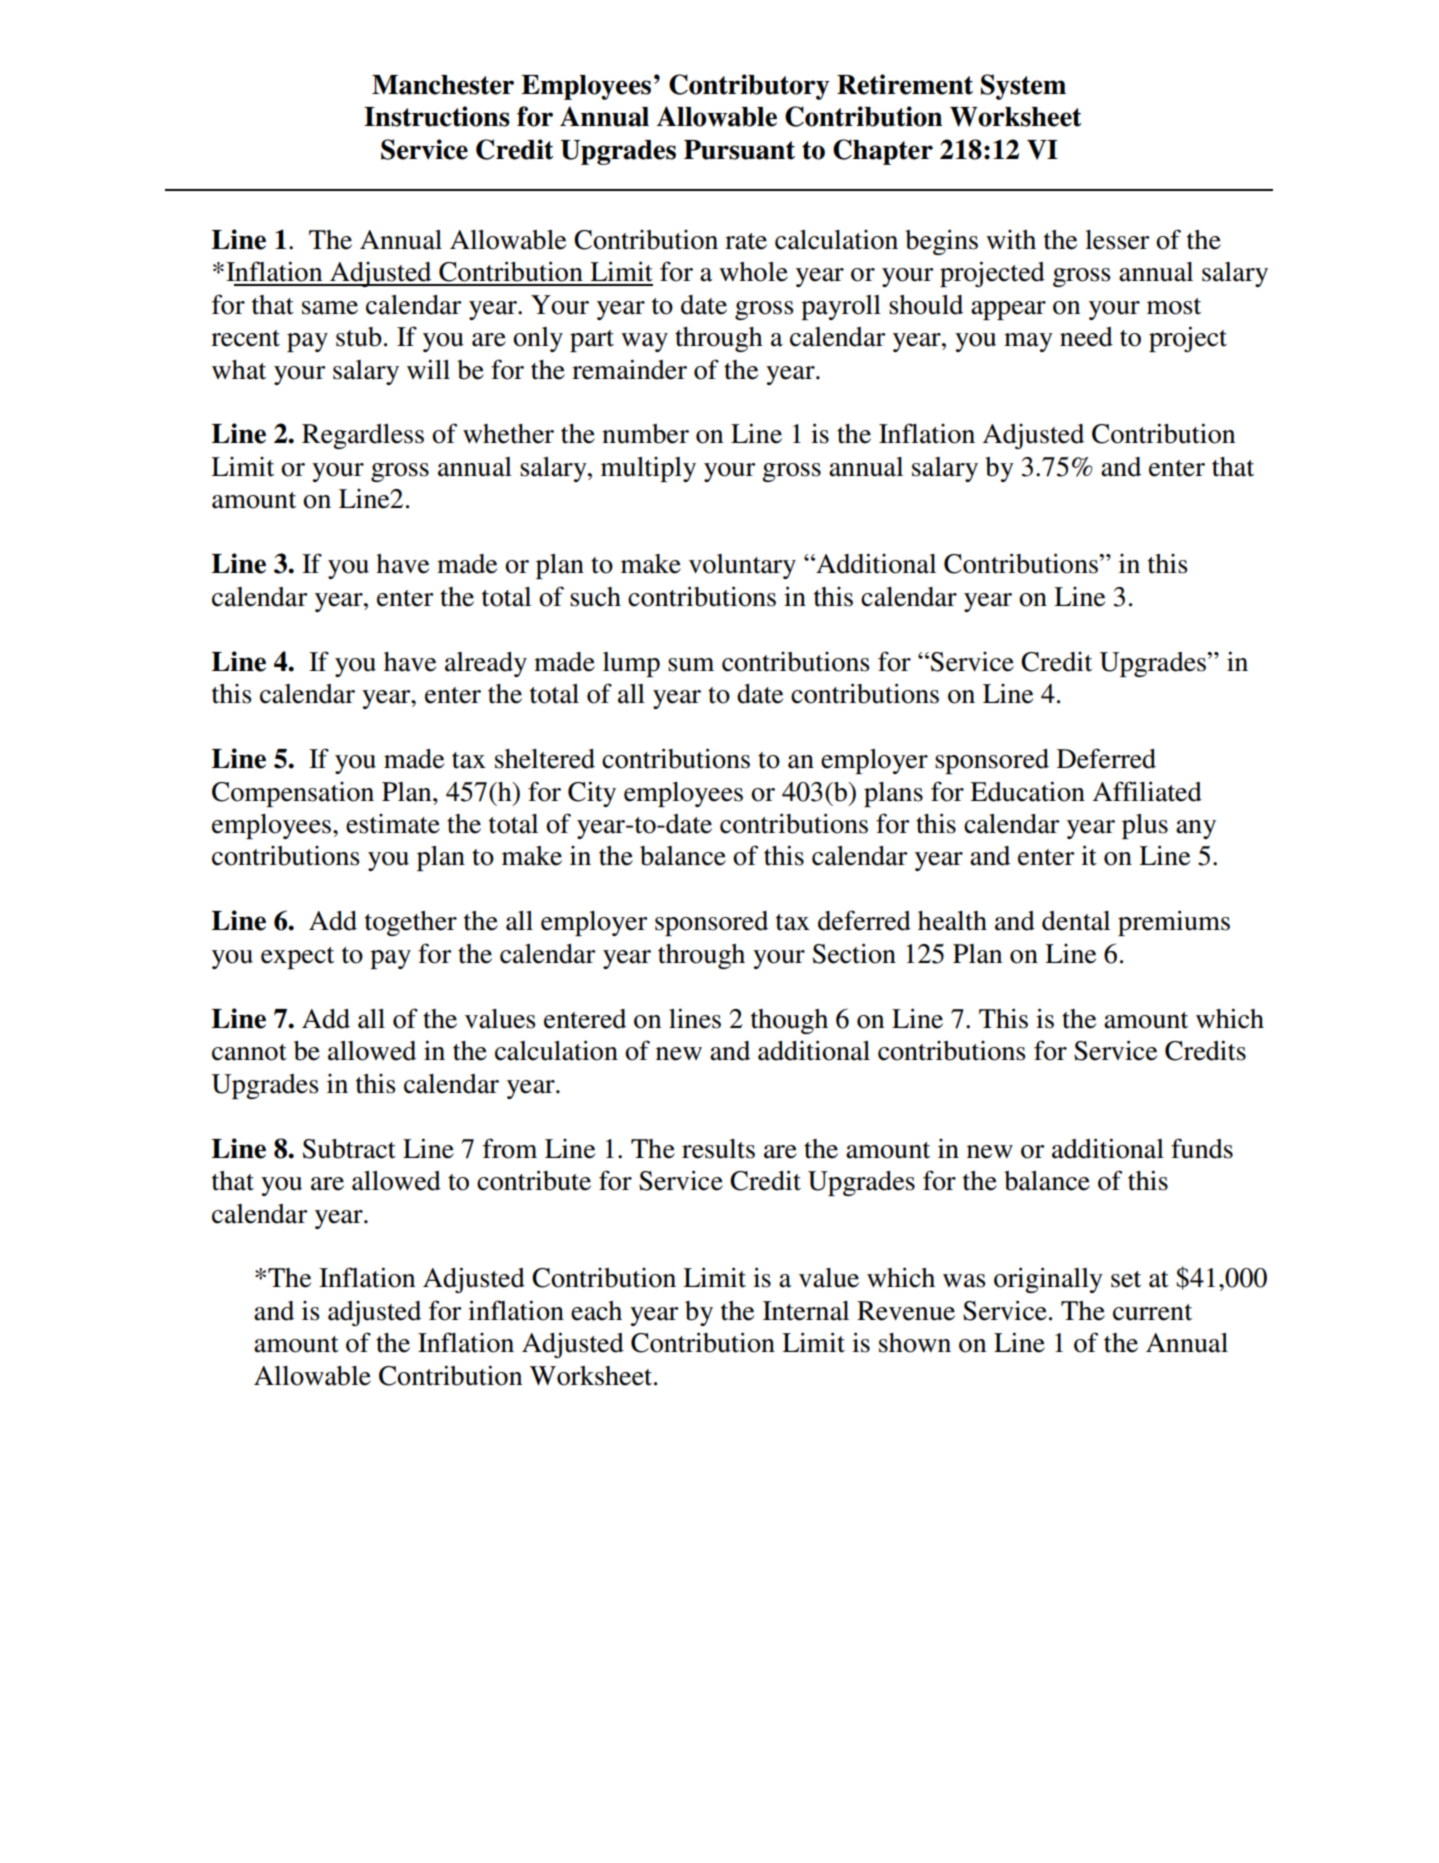 The image size is (1439, 1863). Describe the element at coordinates (645, 434) in the screenshot. I see `number` at that location.
